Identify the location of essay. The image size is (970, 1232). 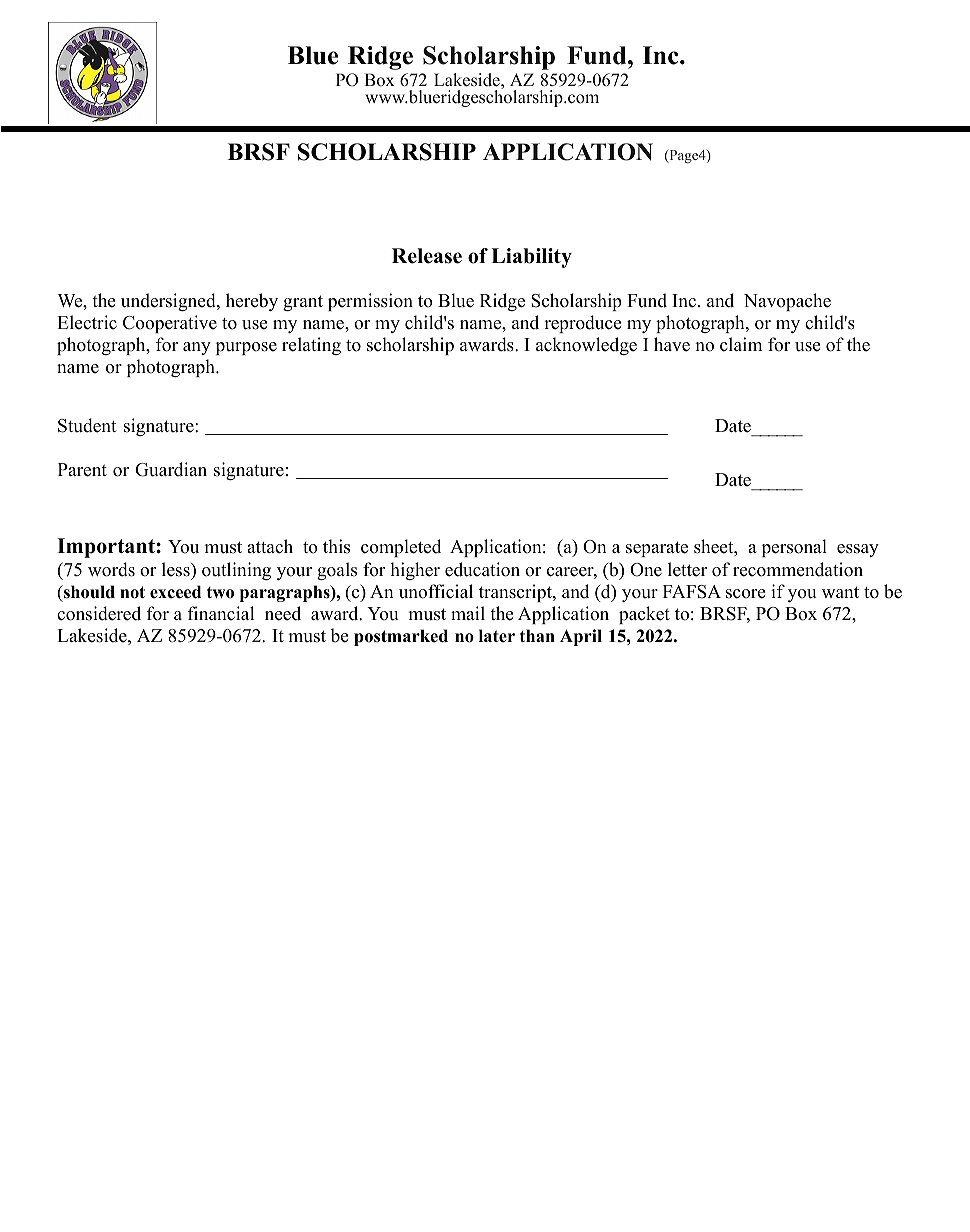
(858, 550).
